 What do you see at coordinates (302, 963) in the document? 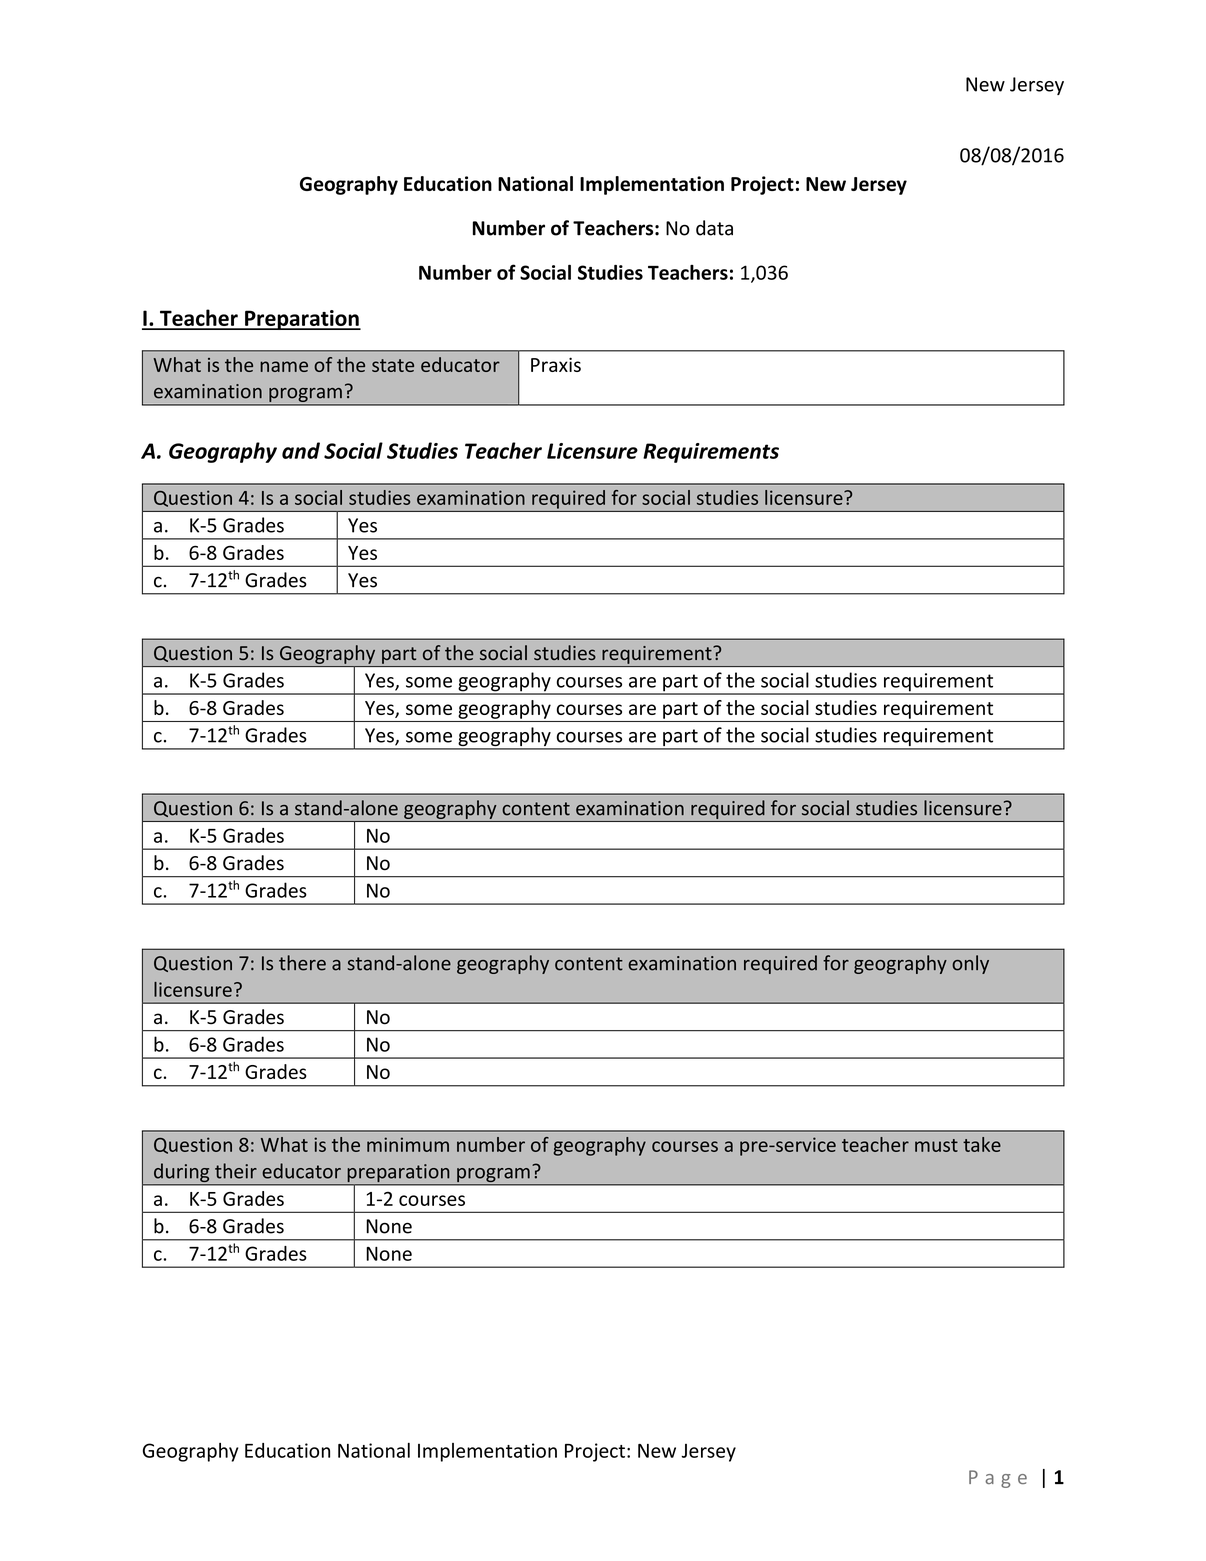
I see `there` at bounding box center [302, 963].
